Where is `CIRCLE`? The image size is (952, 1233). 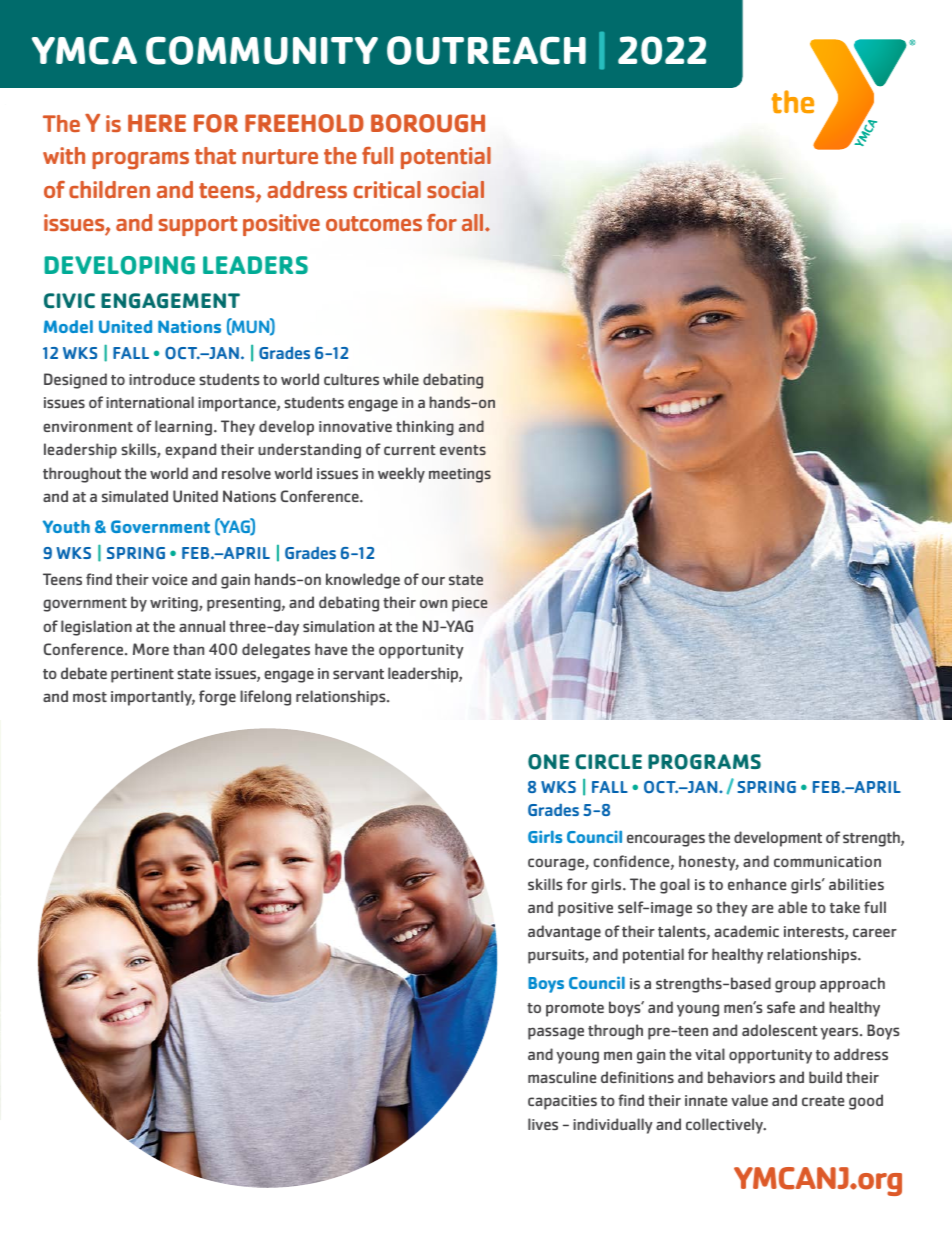 CIRCLE is located at coordinates (608, 762).
